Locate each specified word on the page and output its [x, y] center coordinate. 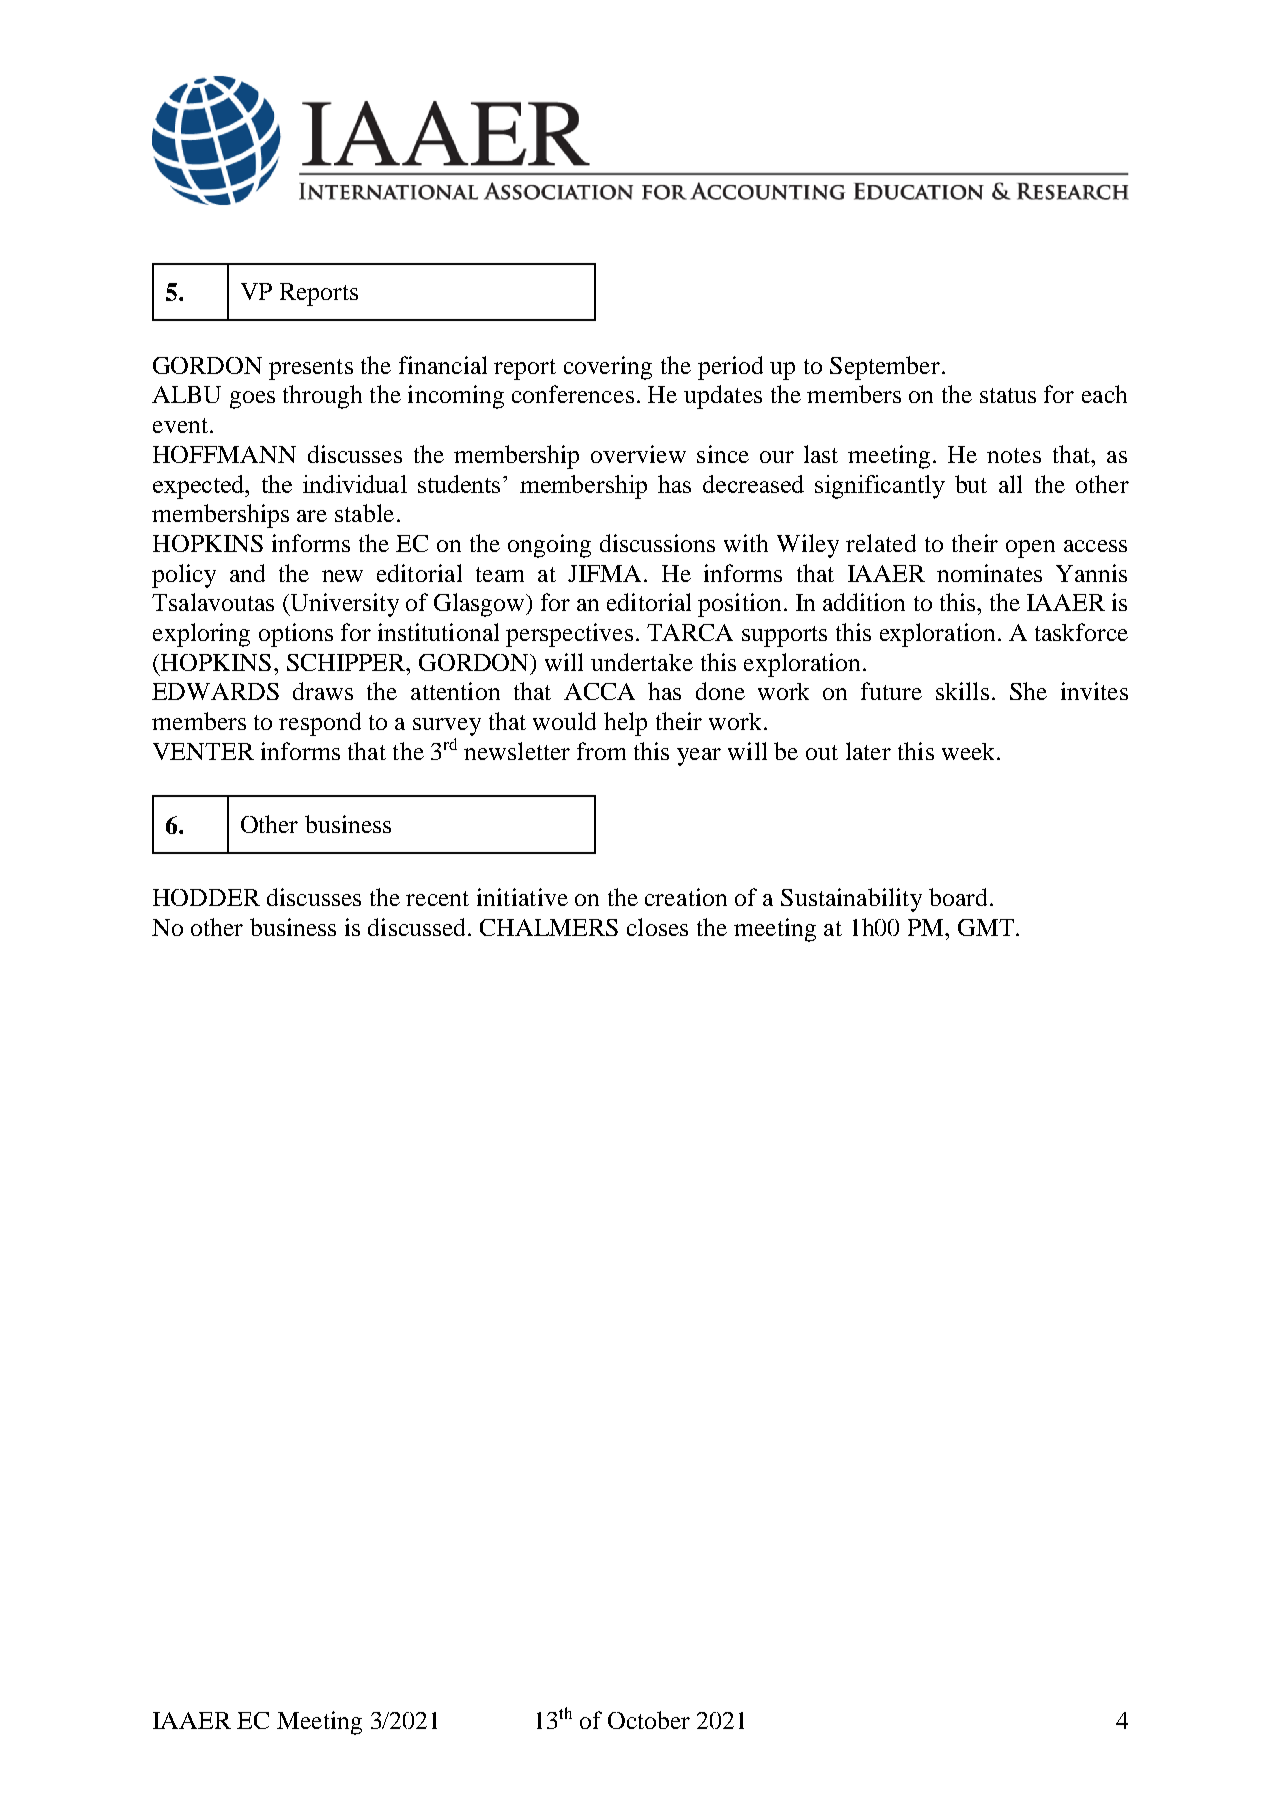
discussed [418, 927]
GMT [987, 927]
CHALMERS [549, 927]
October [649, 1720]
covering [608, 368]
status [1008, 395]
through [322, 397]
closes [657, 927]
